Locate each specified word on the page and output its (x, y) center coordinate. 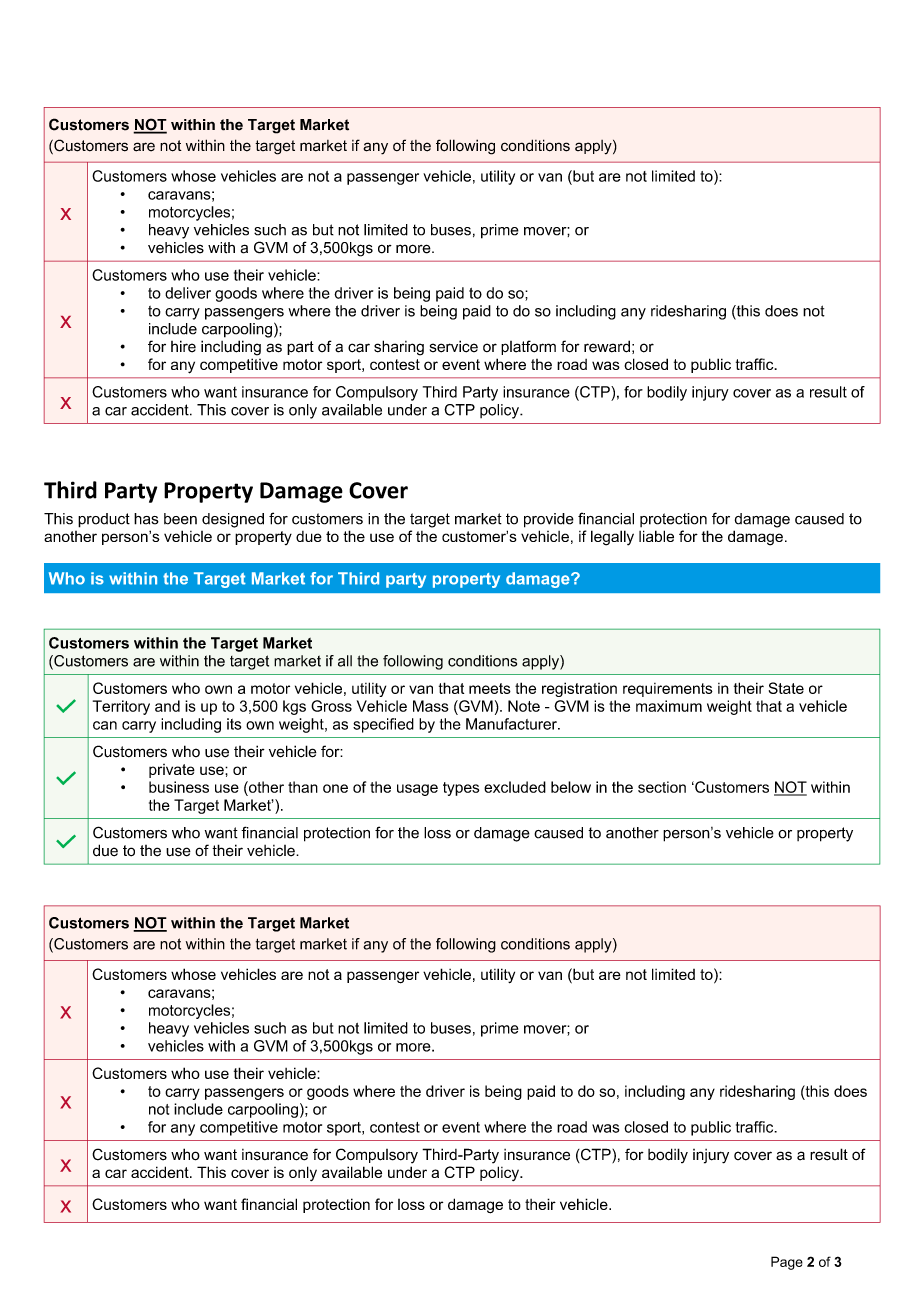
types (461, 789)
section (662, 787)
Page (787, 1263)
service (454, 346)
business (179, 787)
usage (417, 790)
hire (183, 346)
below (571, 787)
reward (607, 346)
